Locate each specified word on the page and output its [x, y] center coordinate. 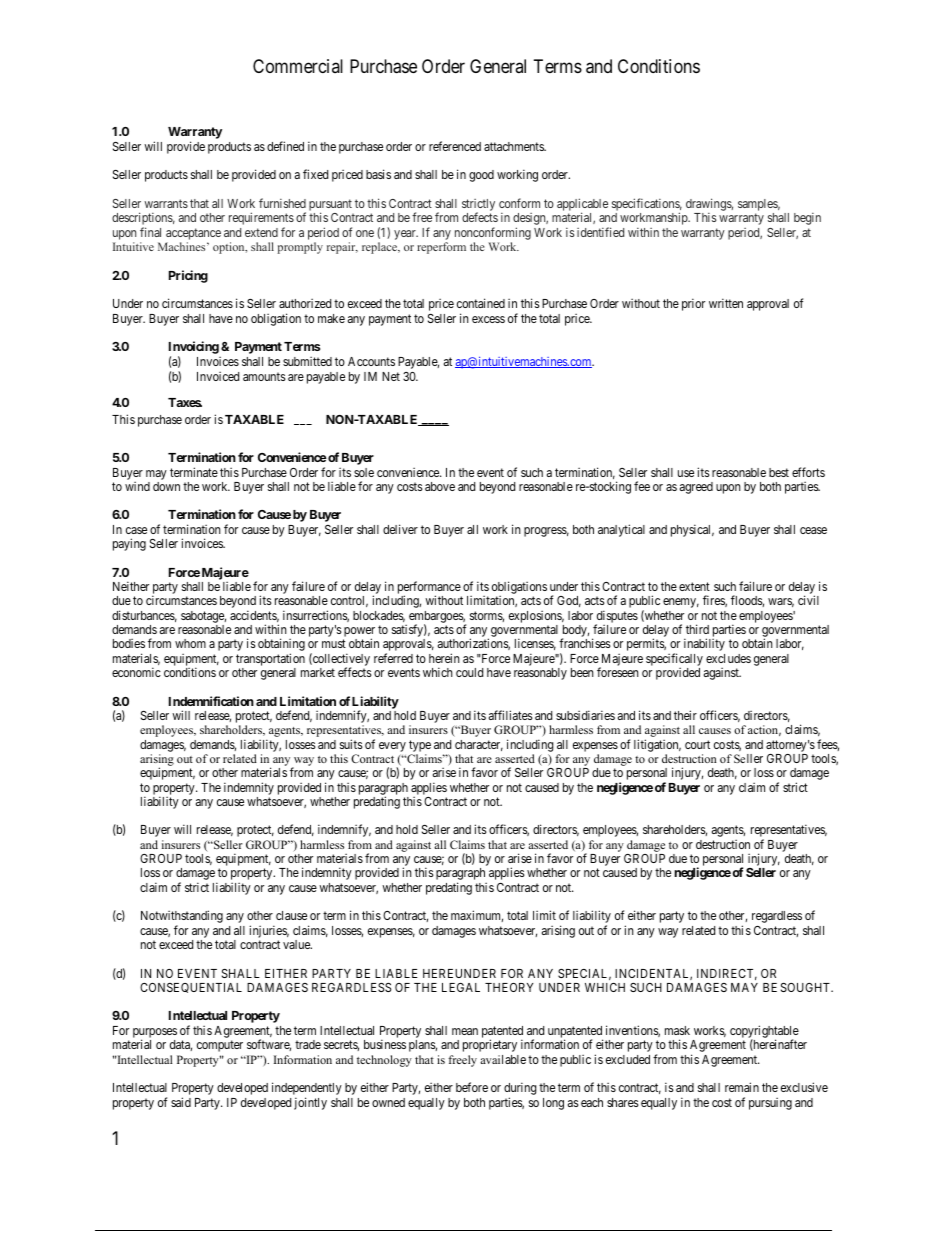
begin [807, 219]
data [181, 1045]
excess [488, 319]
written [726, 303]
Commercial [298, 66]
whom [190, 643]
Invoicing [194, 349]
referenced [455, 146]
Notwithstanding [182, 918]
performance [430, 589]
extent [694, 586]
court [697, 744]
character [479, 745]
